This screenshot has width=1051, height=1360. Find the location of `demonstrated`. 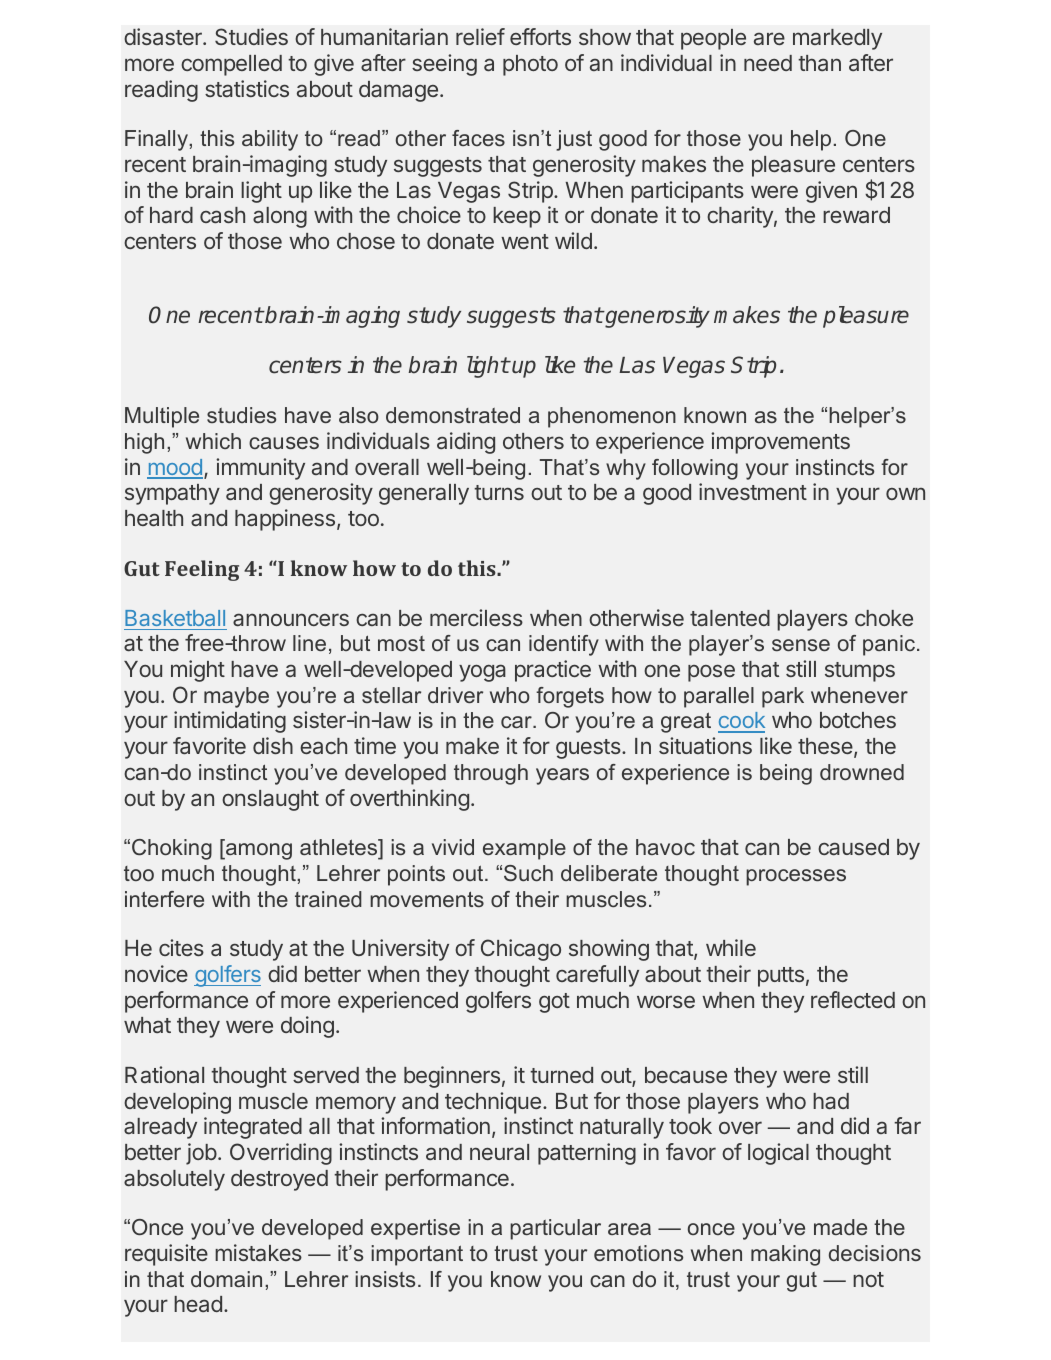

demonstrated is located at coordinates (453, 415).
